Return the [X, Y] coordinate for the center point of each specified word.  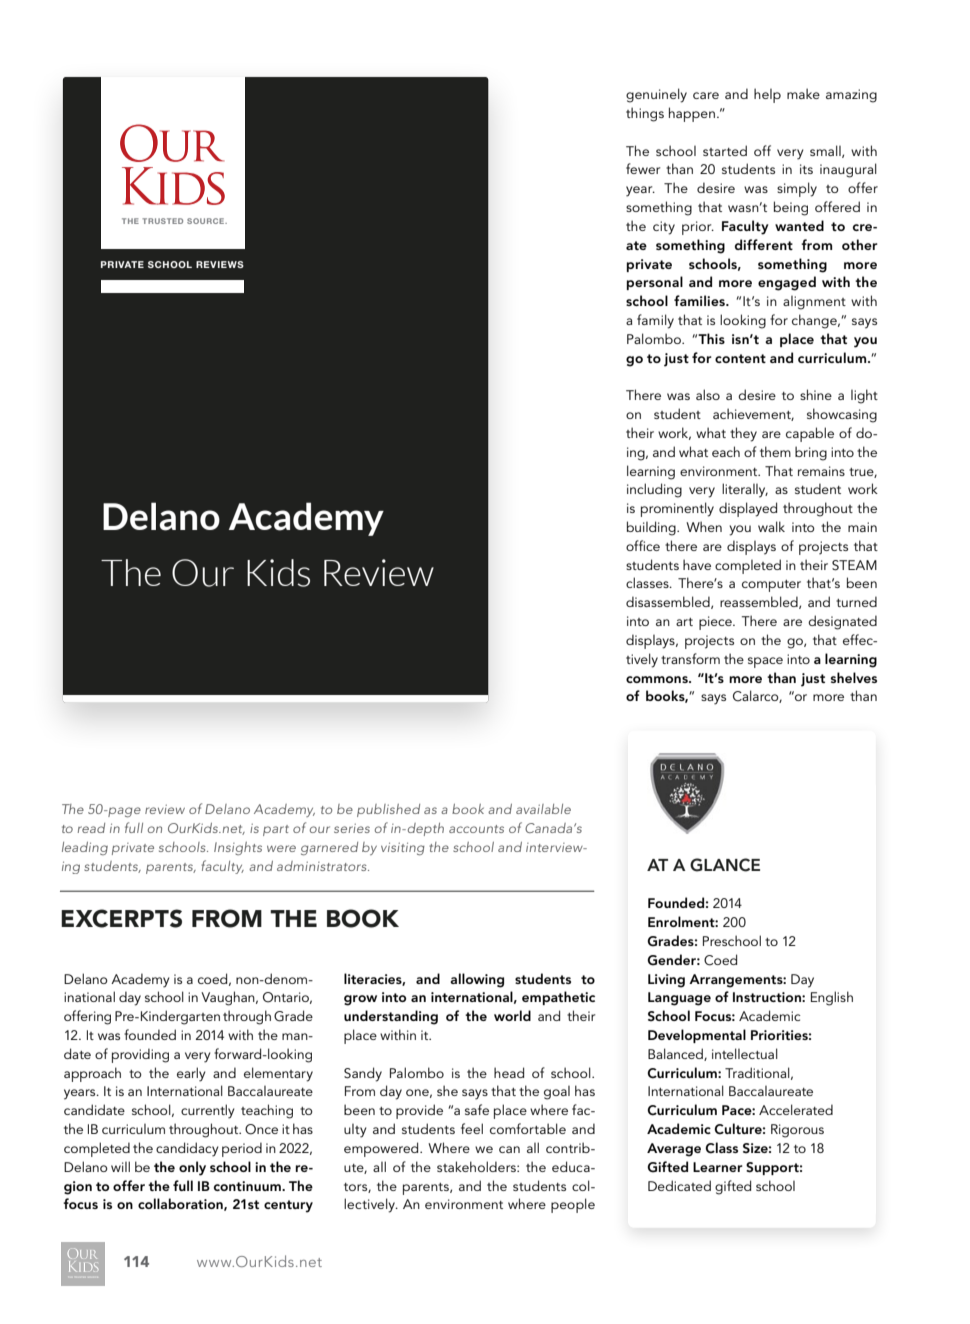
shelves [853, 677]
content [740, 358]
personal [655, 283]
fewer [643, 168]
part [276, 830]
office [643, 545]
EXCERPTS [121, 918]
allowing [477, 980]
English [832, 998]
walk [771, 526]
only [192, 1168]
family [655, 321]
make [803, 93]
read [91, 828]
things [645, 114]
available [543, 809]
